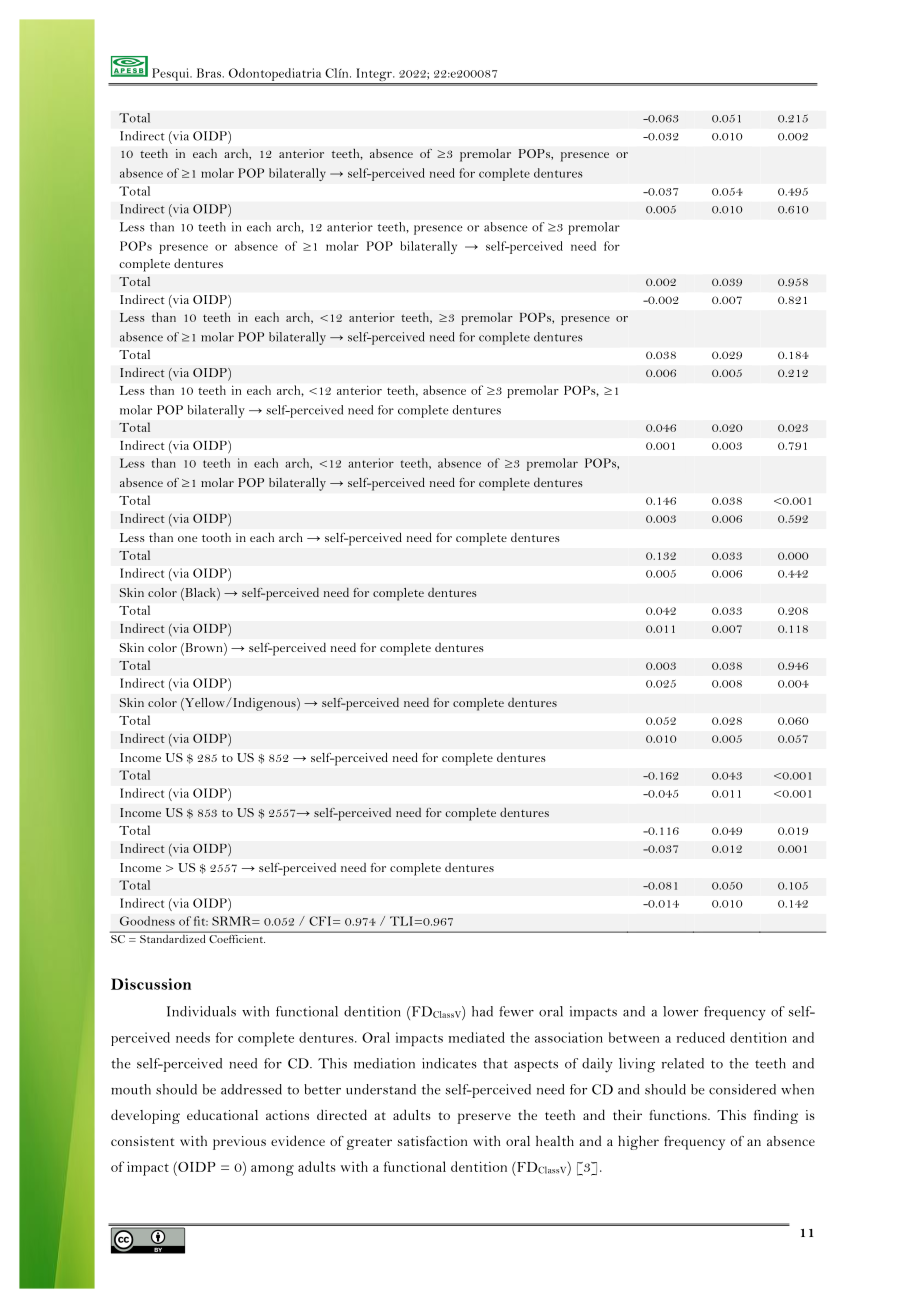  I want to click on tooth, so click(216, 537).
